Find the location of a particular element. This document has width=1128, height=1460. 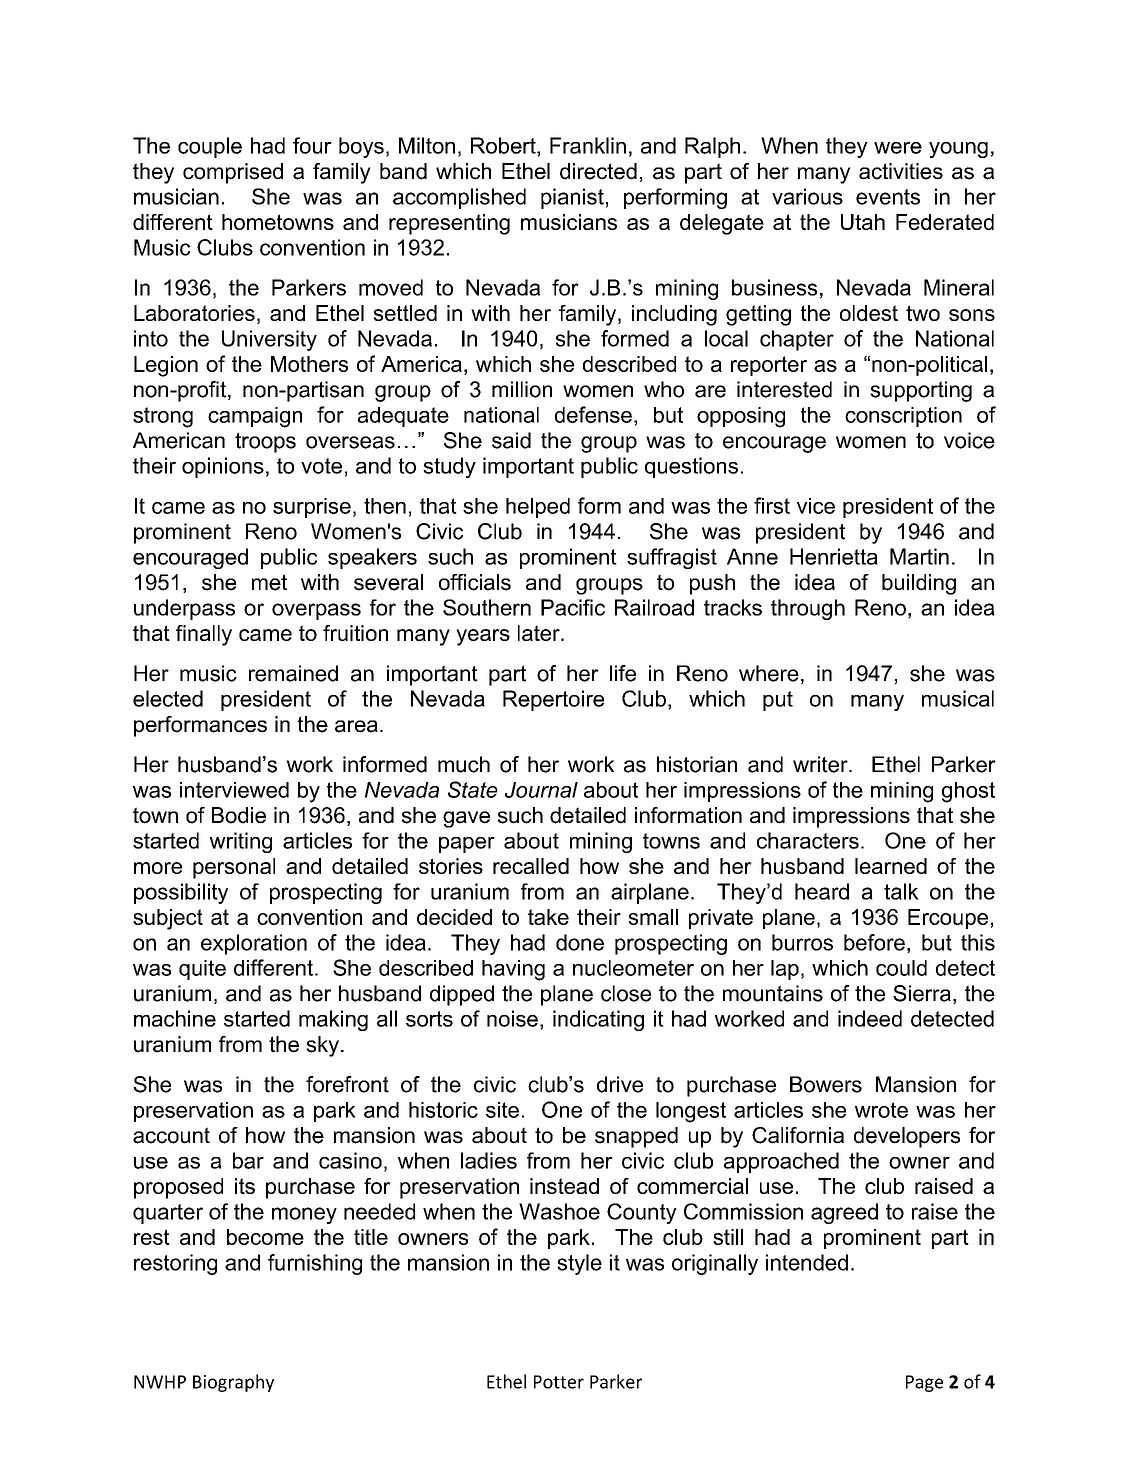

events is located at coordinates (888, 197).
